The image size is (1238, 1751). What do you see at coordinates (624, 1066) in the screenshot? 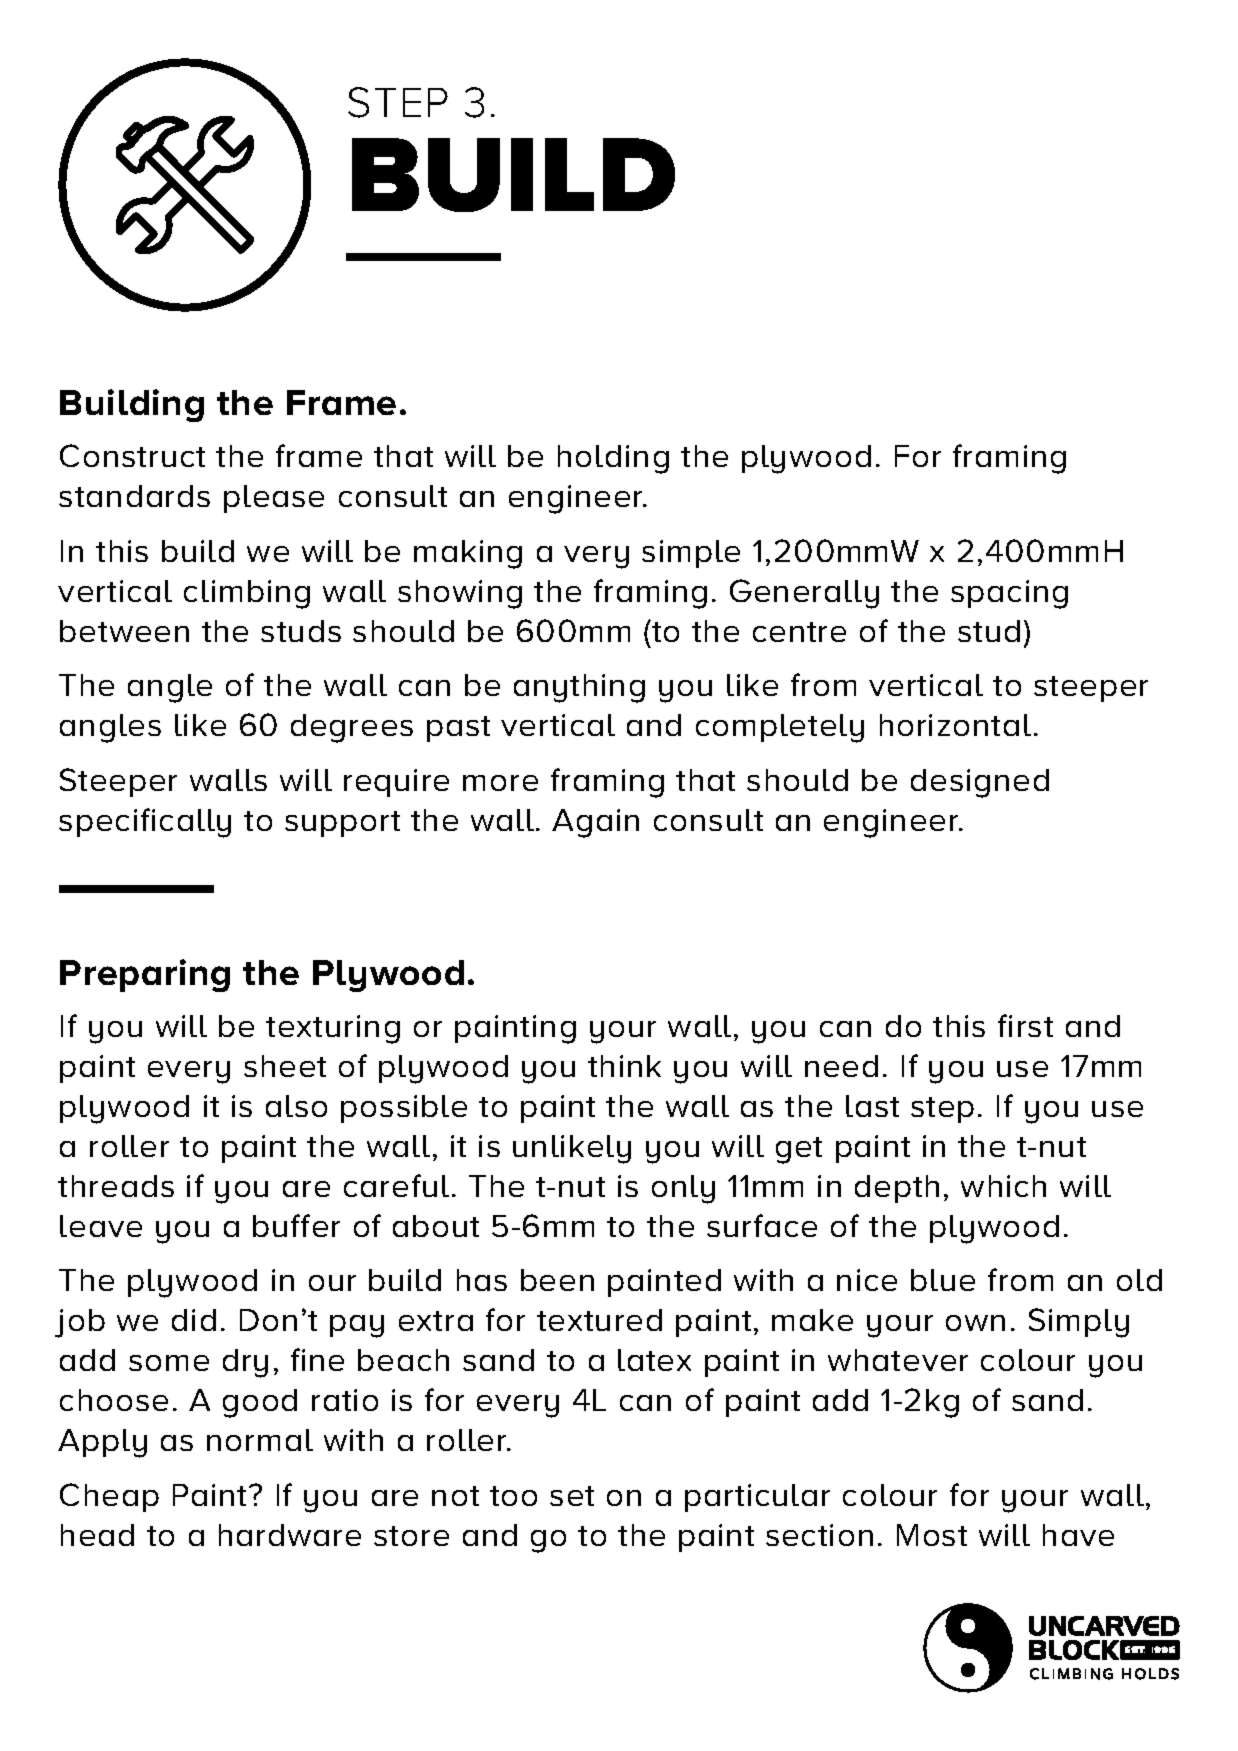
I see `think` at bounding box center [624, 1066].
